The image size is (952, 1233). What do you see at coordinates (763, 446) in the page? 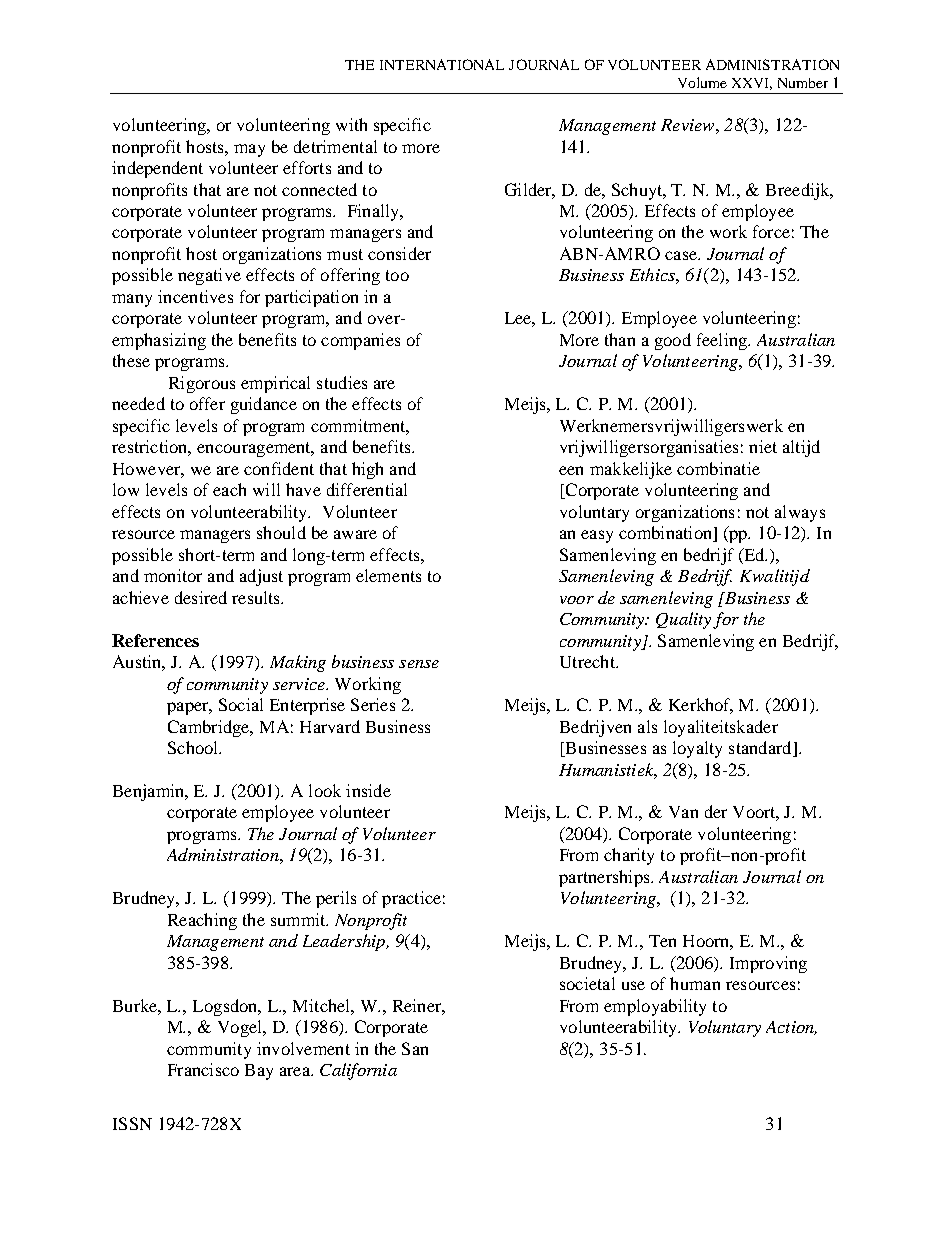
I see `niet` at bounding box center [763, 446].
